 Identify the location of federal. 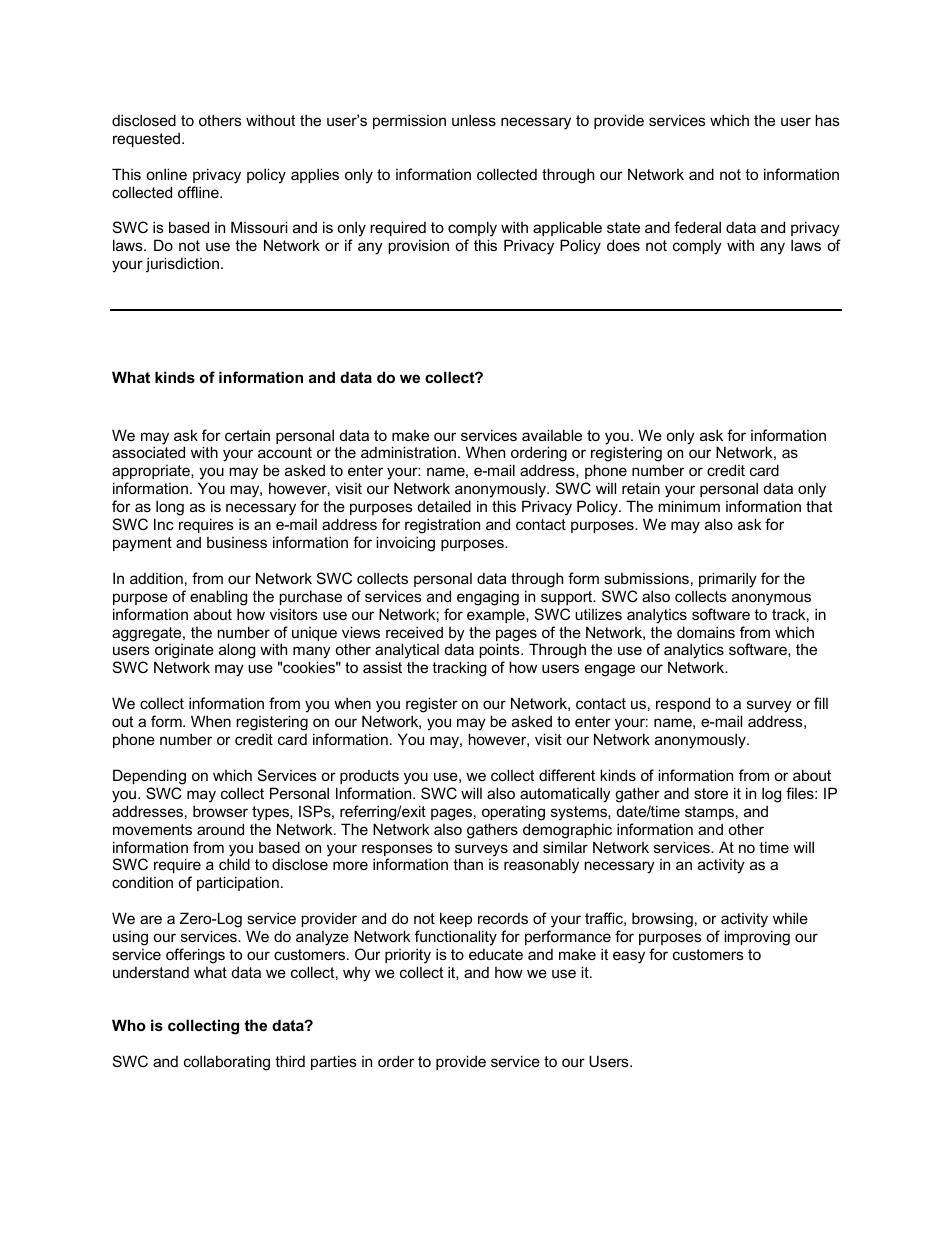
(697, 227).
